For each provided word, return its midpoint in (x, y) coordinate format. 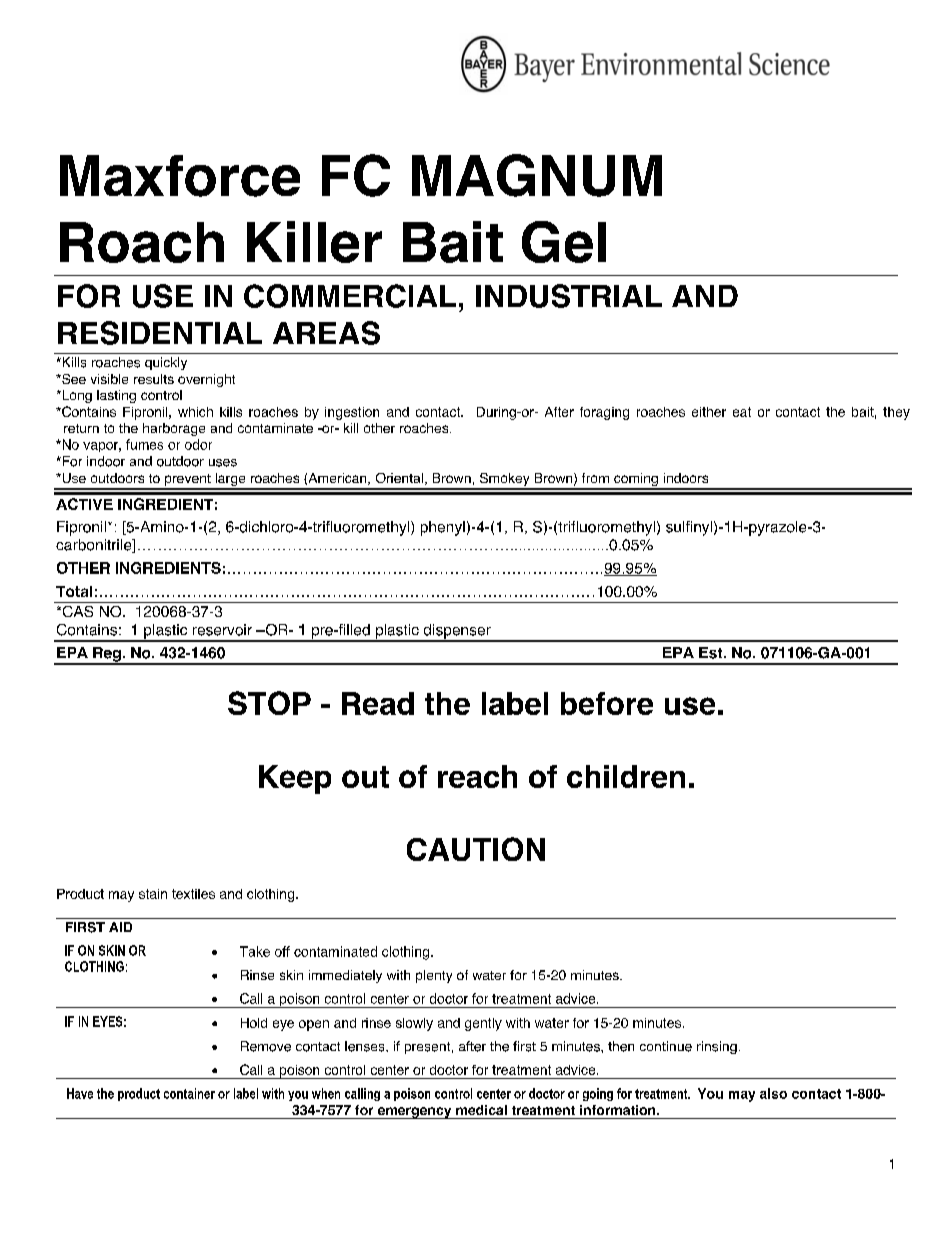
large (230, 481)
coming (636, 481)
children (626, 776)
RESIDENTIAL (160, 333)
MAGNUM (537, 175)
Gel (564, 242)
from (595, 478)
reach (477, 776)
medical (481, 1110)
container (189, 1093)
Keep (295, 779)
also (773, 1093)
